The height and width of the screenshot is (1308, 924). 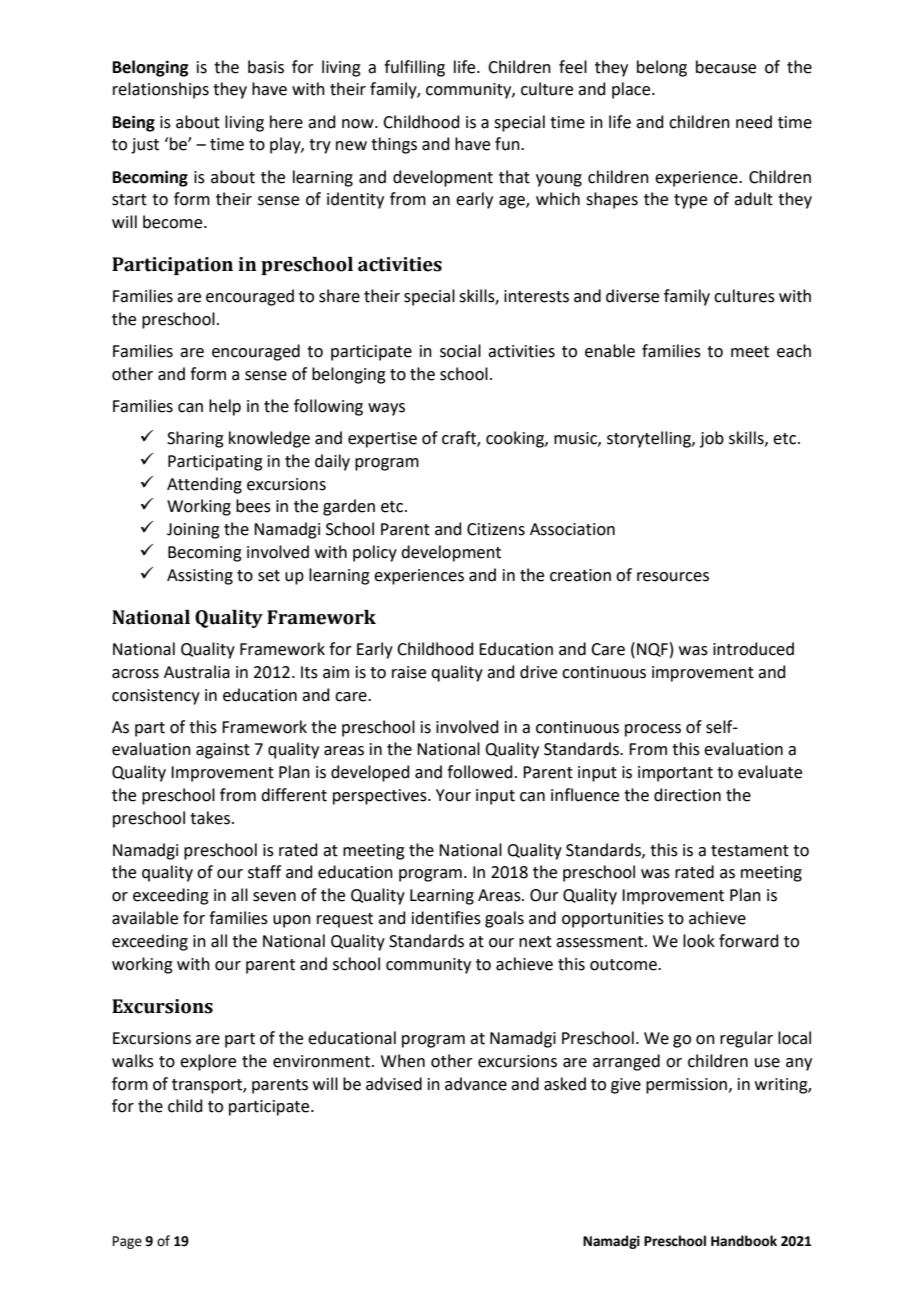 I want to click on Page, so click(x=127, y=1242).
